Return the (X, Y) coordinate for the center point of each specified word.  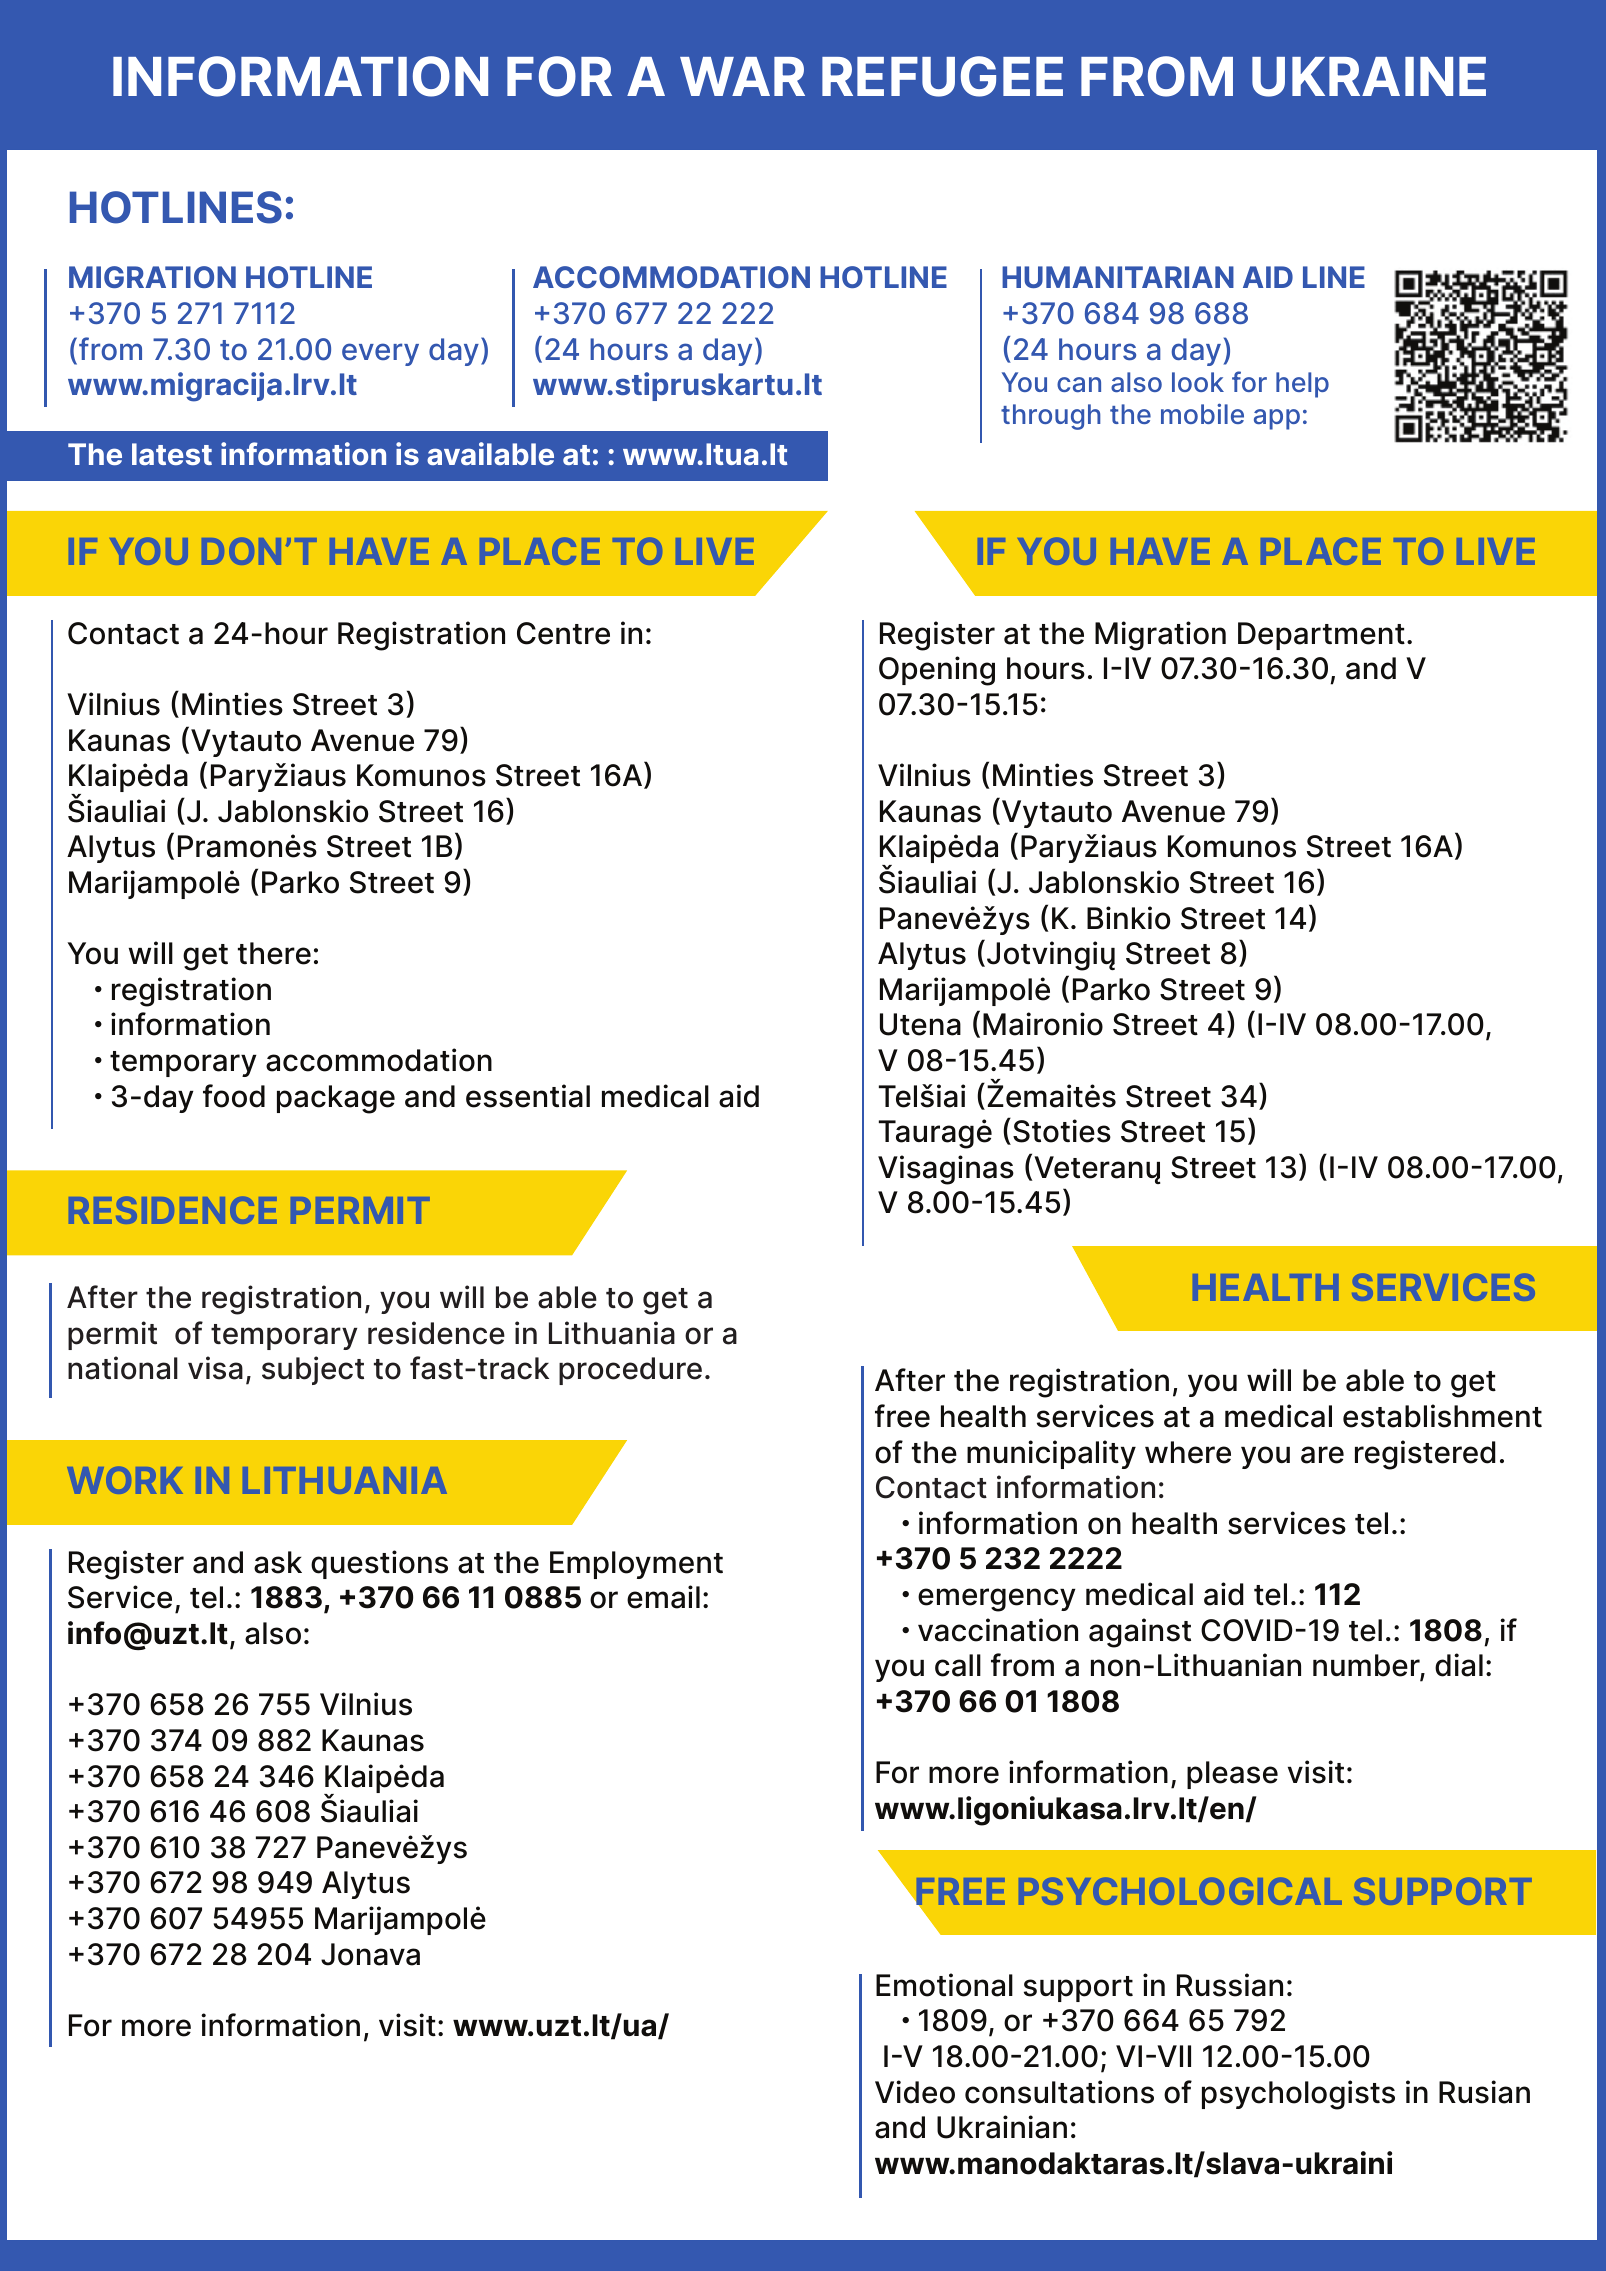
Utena (920, 1024)
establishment (1442, 1416)
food (234, 1096)
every (380, 354)
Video (915, 2092)
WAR (742, 76)
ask (278, 1562)
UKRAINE (1369, 77)
